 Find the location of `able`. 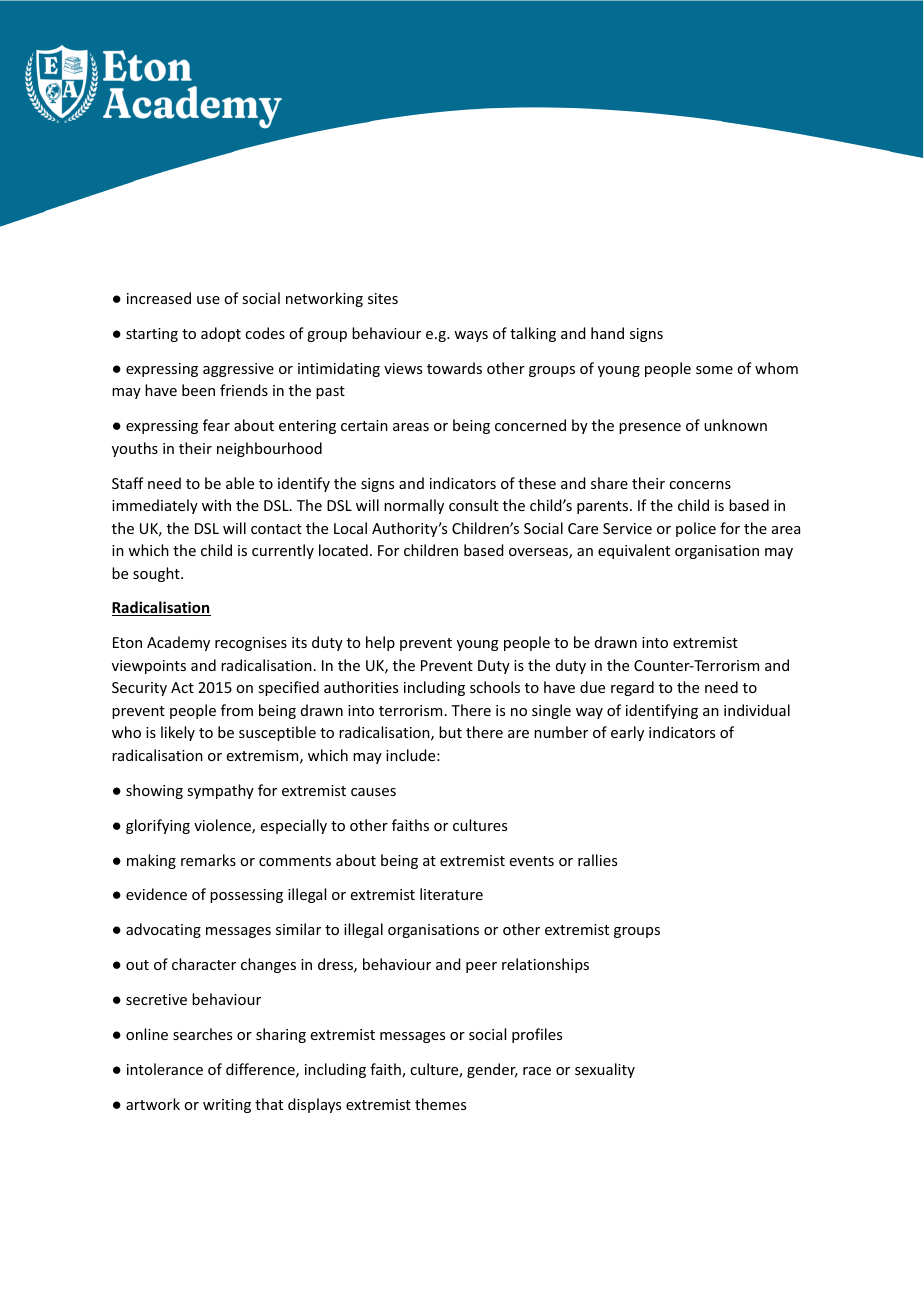

able is located at coordinates (240, 483).
